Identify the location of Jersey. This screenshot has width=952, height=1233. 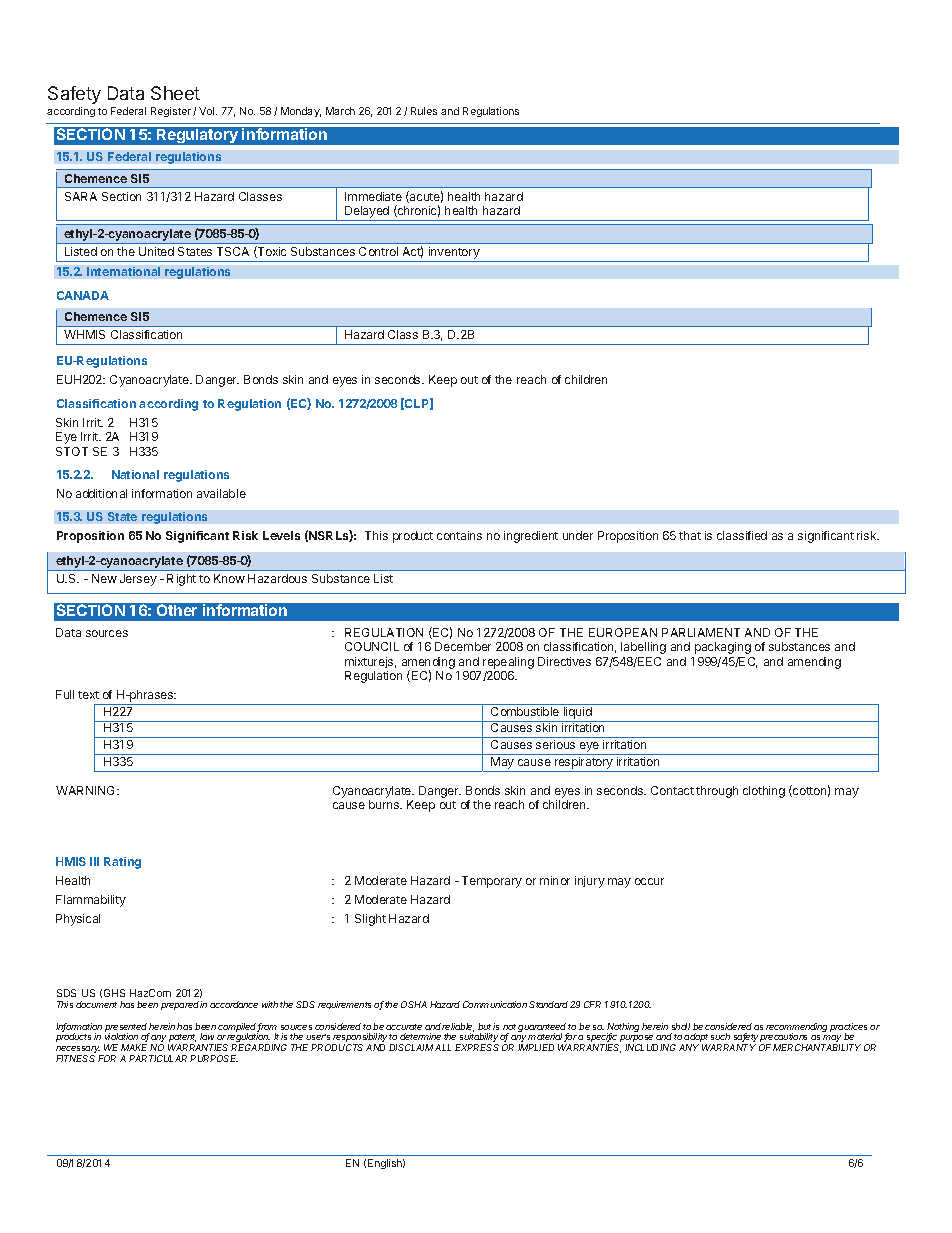
(138, 580).
